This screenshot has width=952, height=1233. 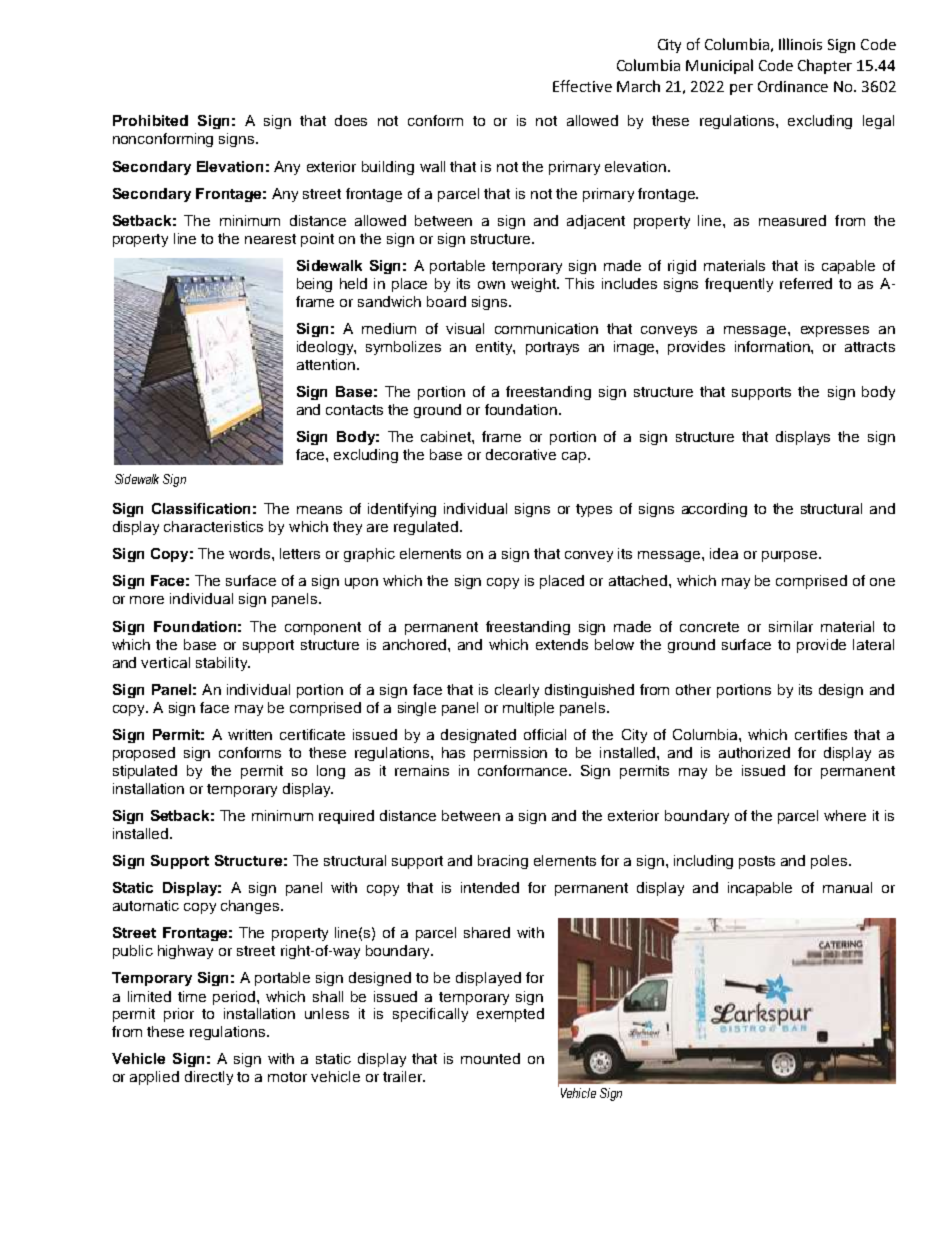 What do you see at coordinates (582, 86) in the screenshot?
I see `Effective` at bounding box center [582, 86].
